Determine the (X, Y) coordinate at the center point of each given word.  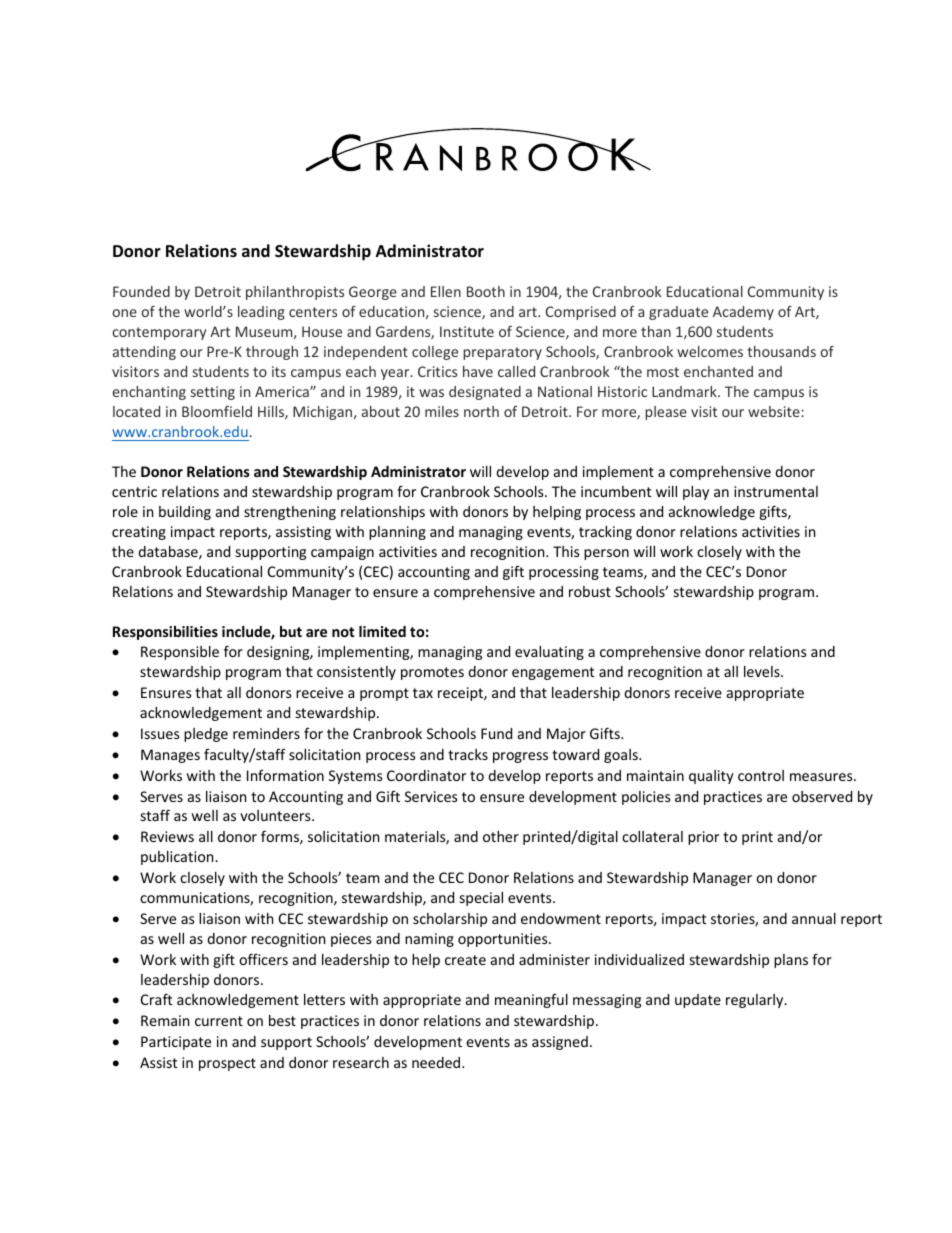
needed (437, 1062)
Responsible (180, 653)
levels (763, 671)
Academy (743, 313)
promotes (432, 673)
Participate (176, 1043)
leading (261, 313)
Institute (467, 331)
